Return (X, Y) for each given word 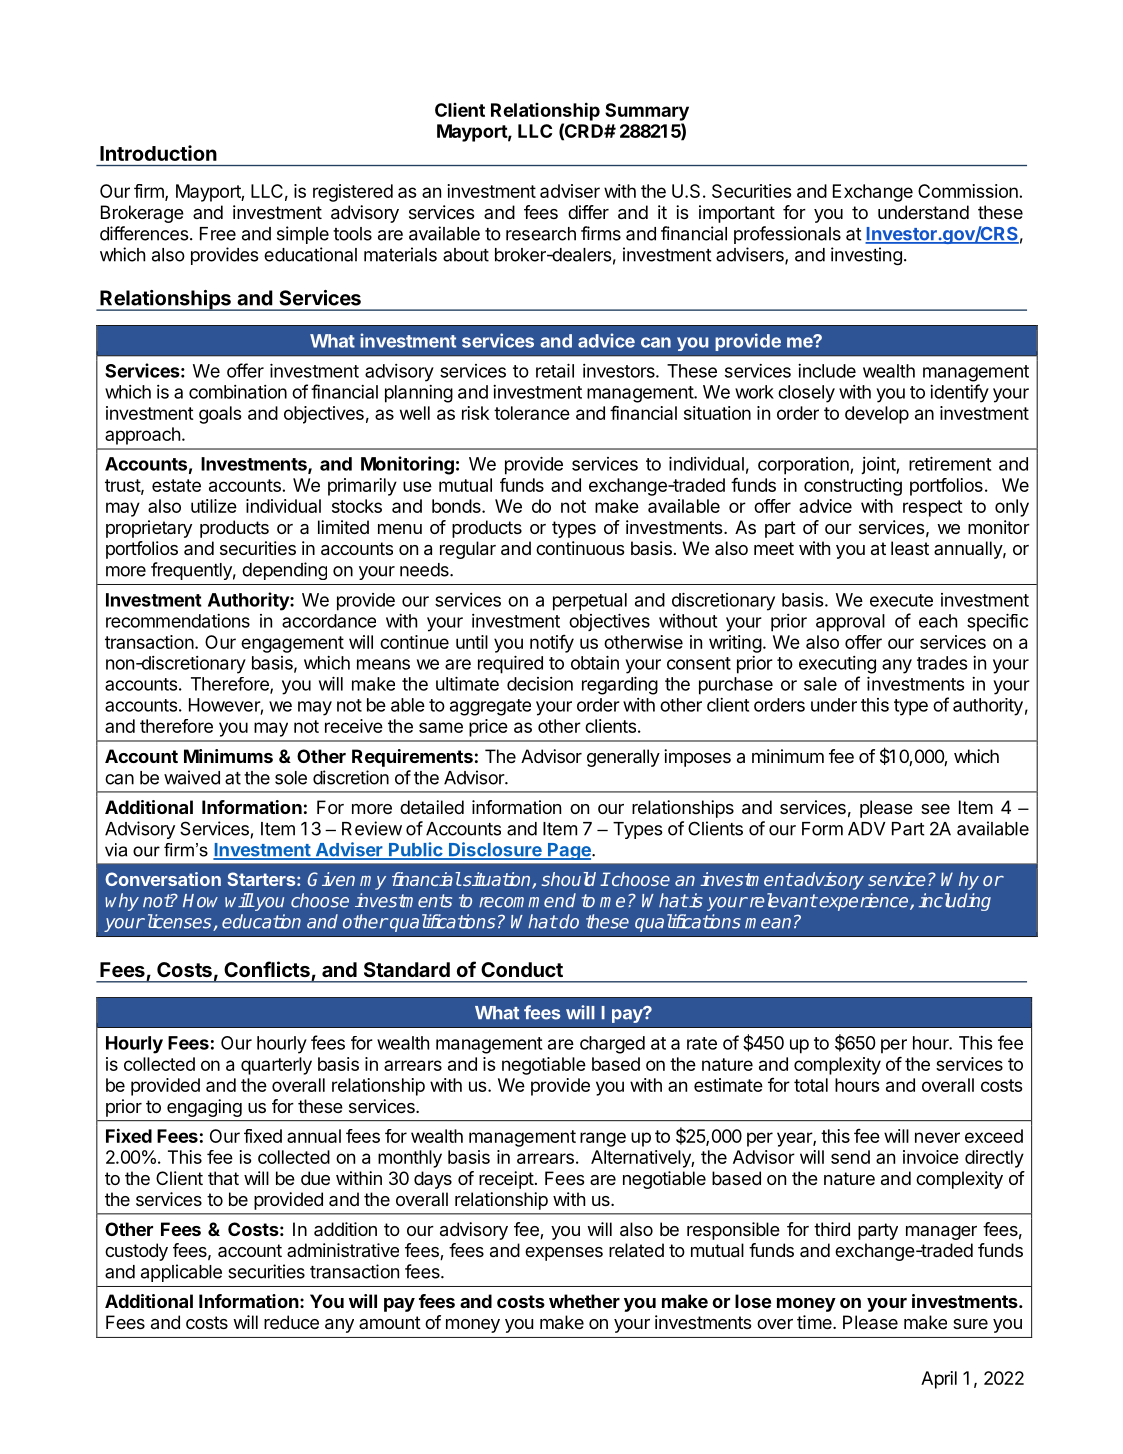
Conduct (522, 969)
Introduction (158, 153)
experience (865, 902)
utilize (214, 506)
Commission (969, 191)
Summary (647, 112)
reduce (291, 1322)
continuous (580, 548)
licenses (179, 922)
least (910, 548)
